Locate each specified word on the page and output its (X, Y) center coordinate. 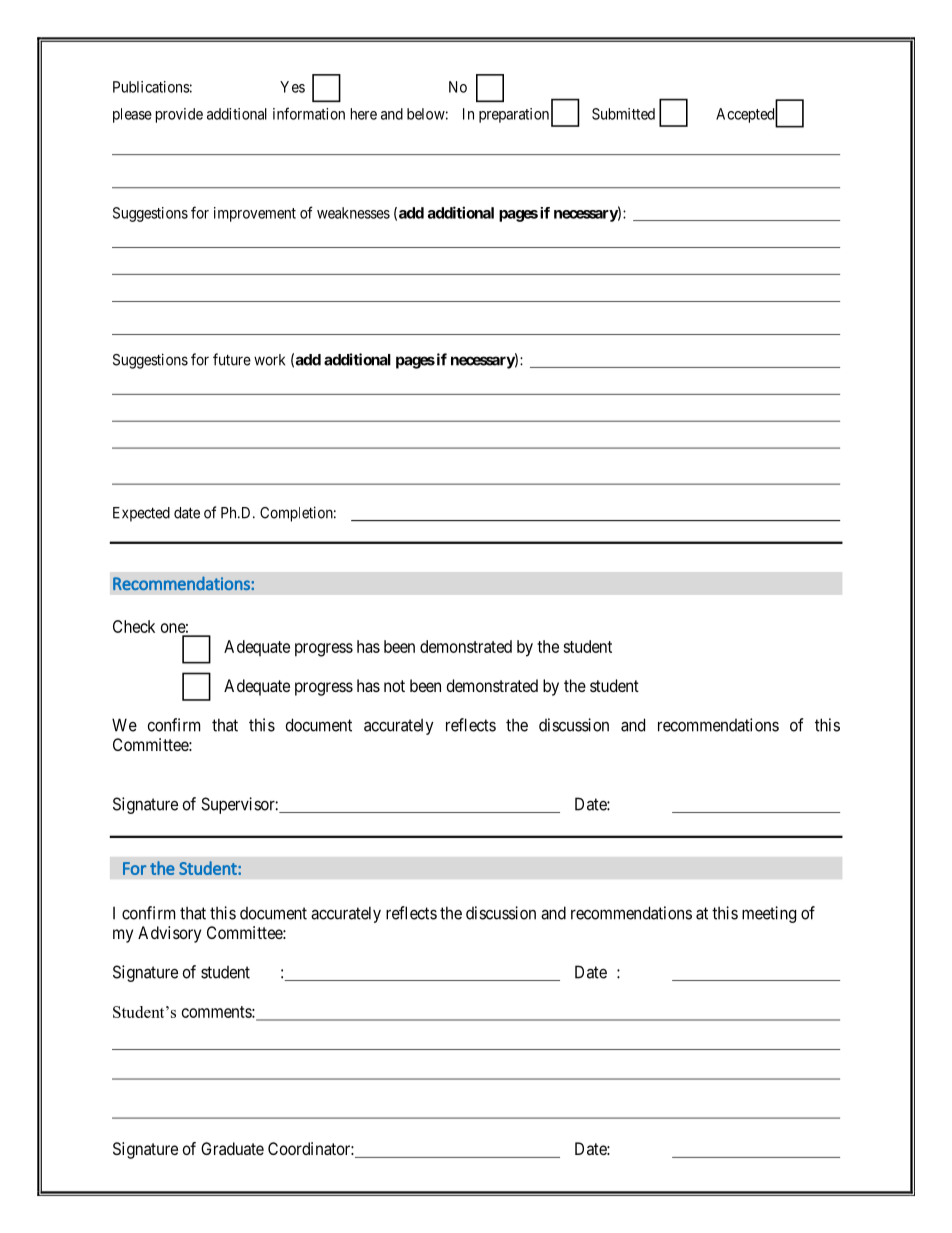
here (364, 114)
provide (179, 115)
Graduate (232, 1148)
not (394, 686)
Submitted (623, 114)
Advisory (169, 934)
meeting (769, 914)
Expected (141, 514)
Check (134, 626)
